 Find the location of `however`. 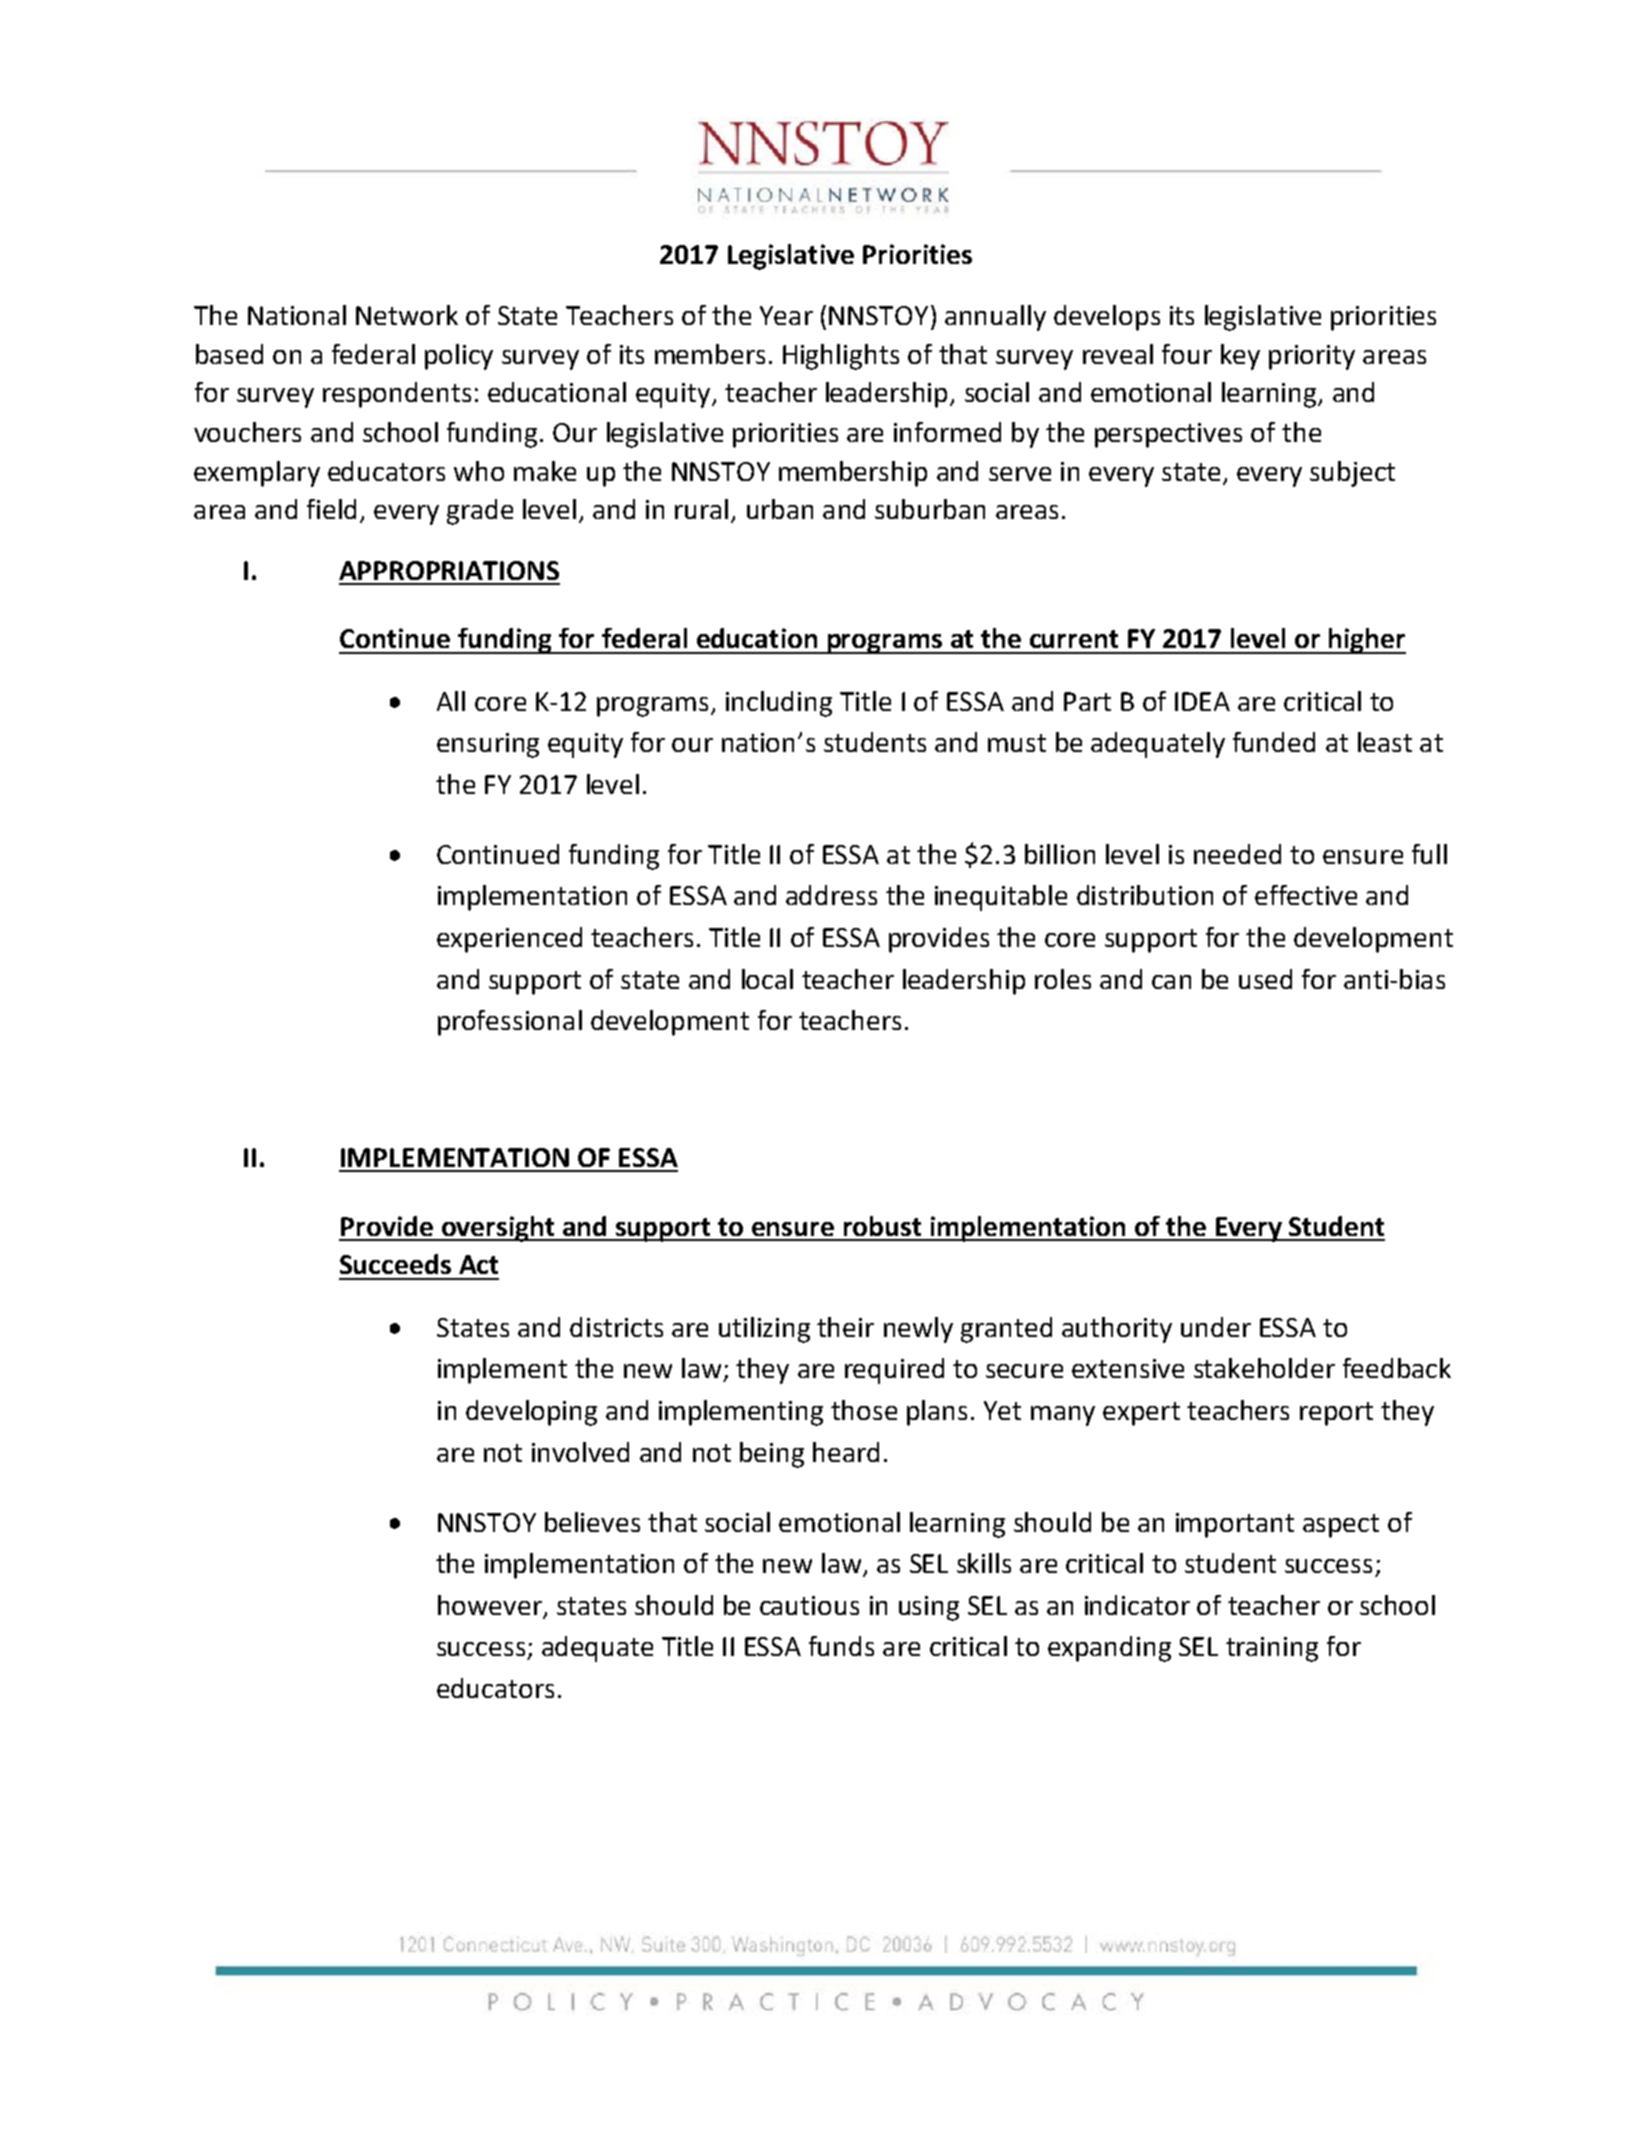

however is located at coordinates (491, 1606).
